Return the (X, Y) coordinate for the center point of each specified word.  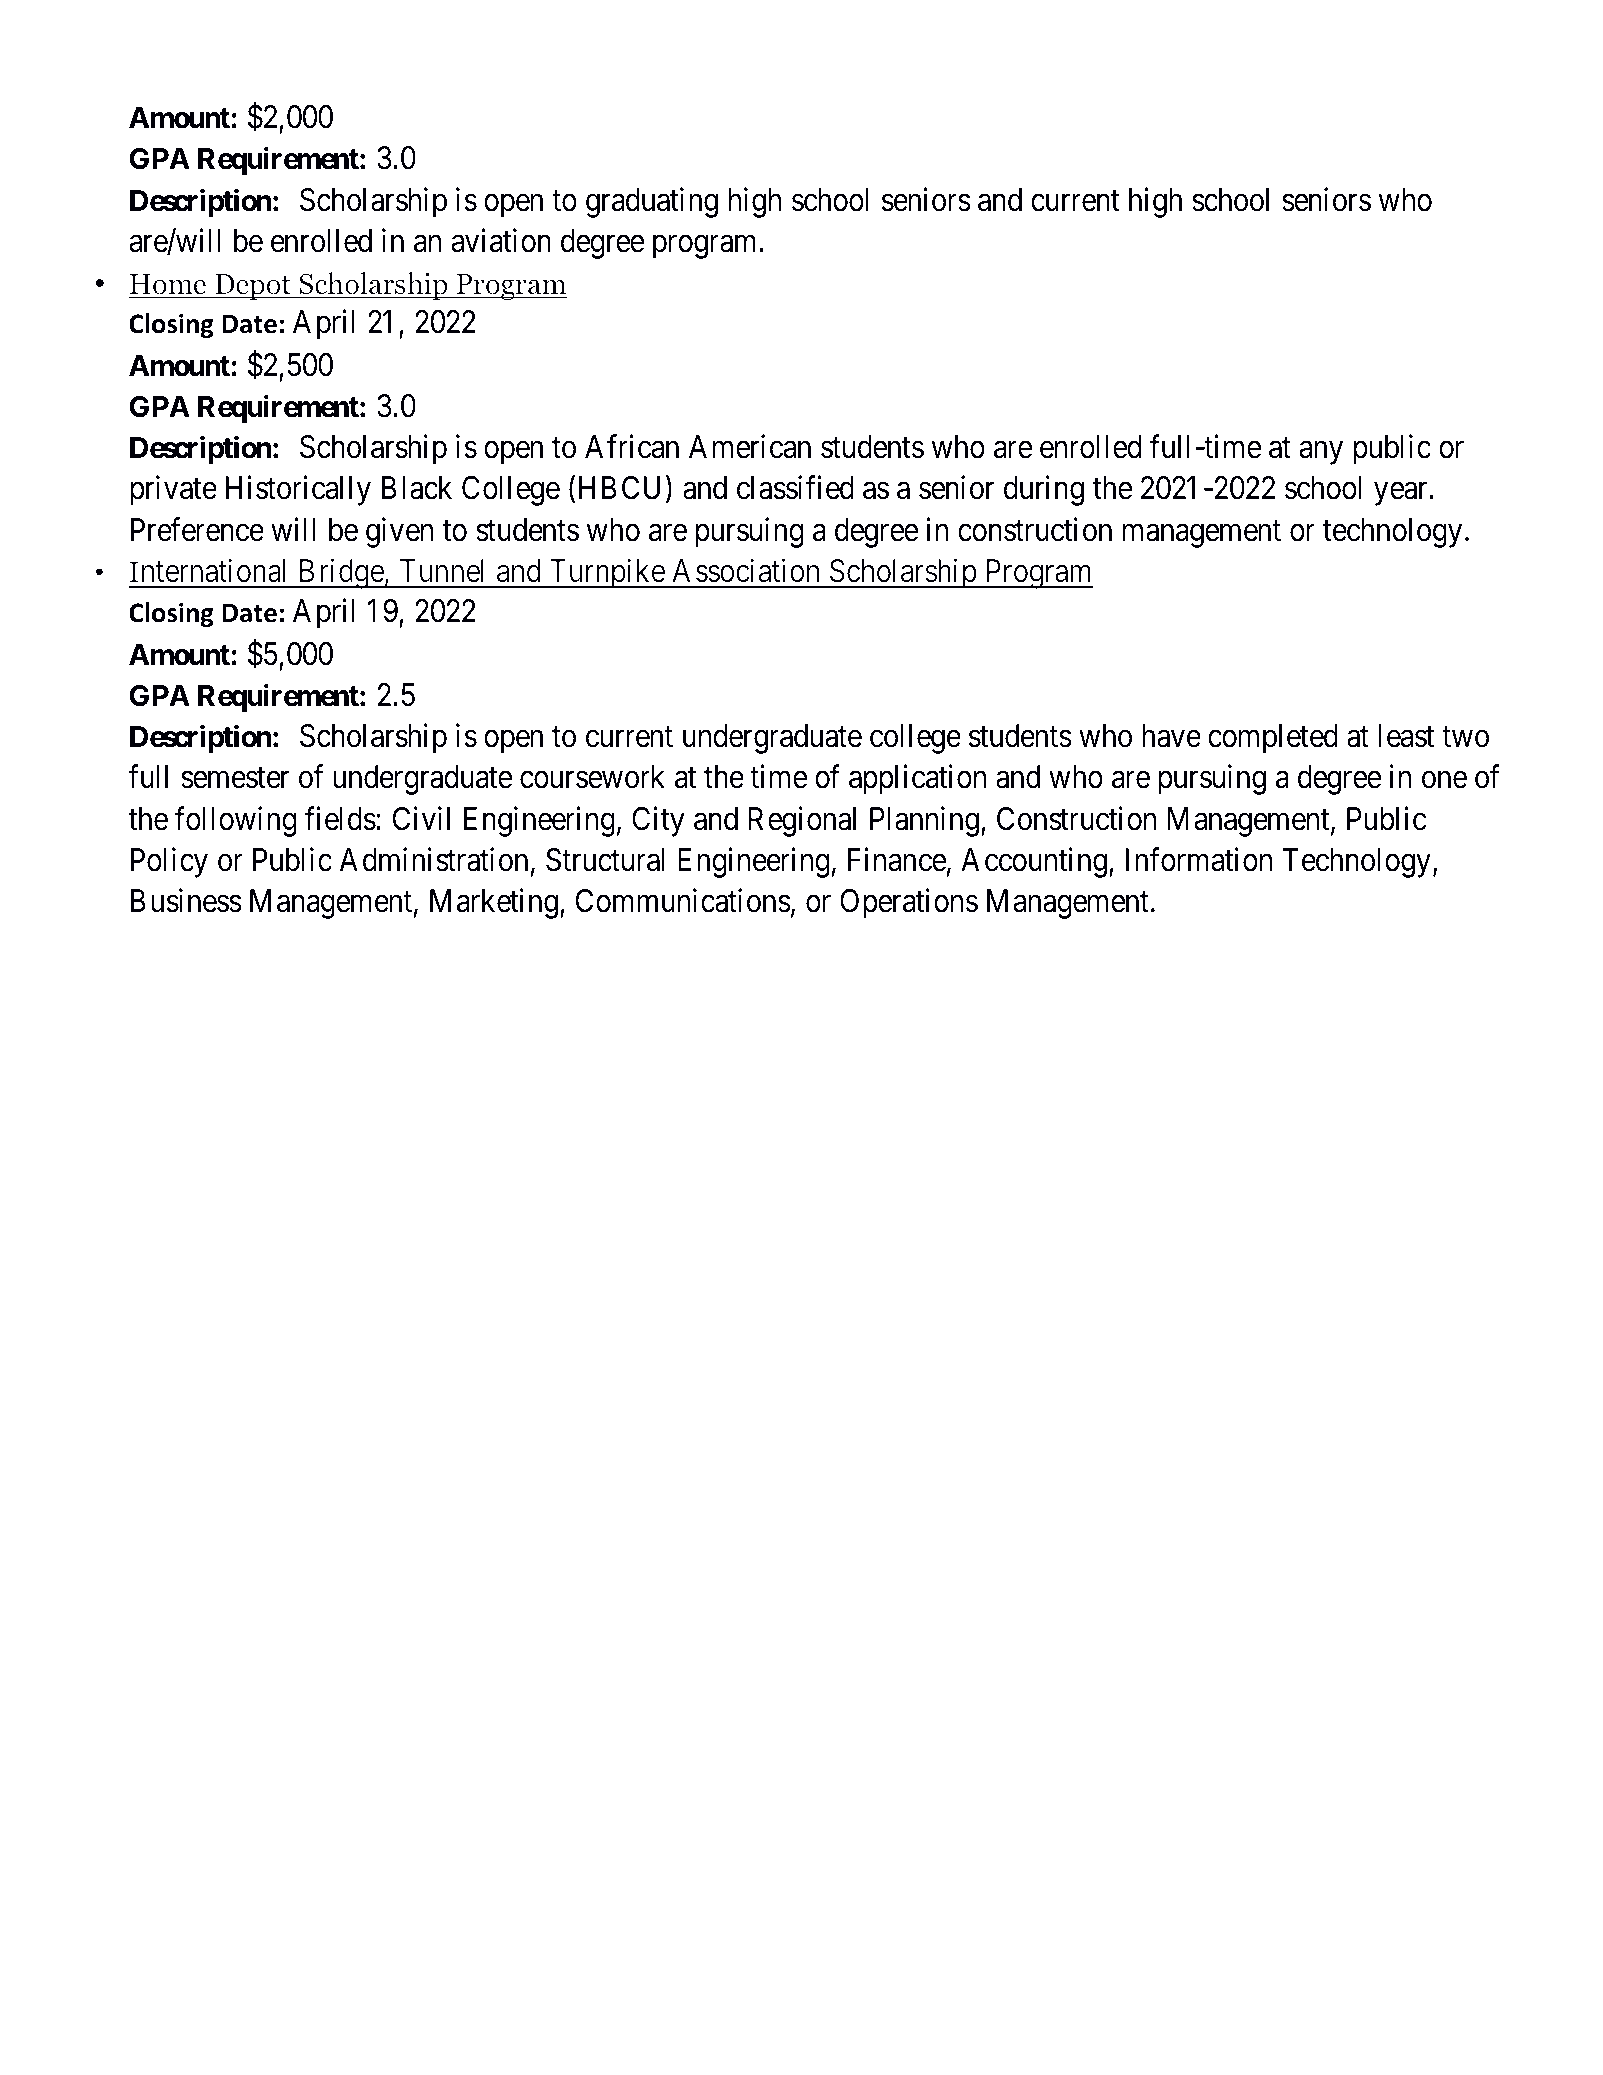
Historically (298, 491)
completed (1273, 739)
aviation (501, 241)
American (750, 447)
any (1321, 453)
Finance (897, 860)
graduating (652, 202)
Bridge (340, 574)
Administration (434, 860)
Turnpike (606, 574)
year (1402, 494)
